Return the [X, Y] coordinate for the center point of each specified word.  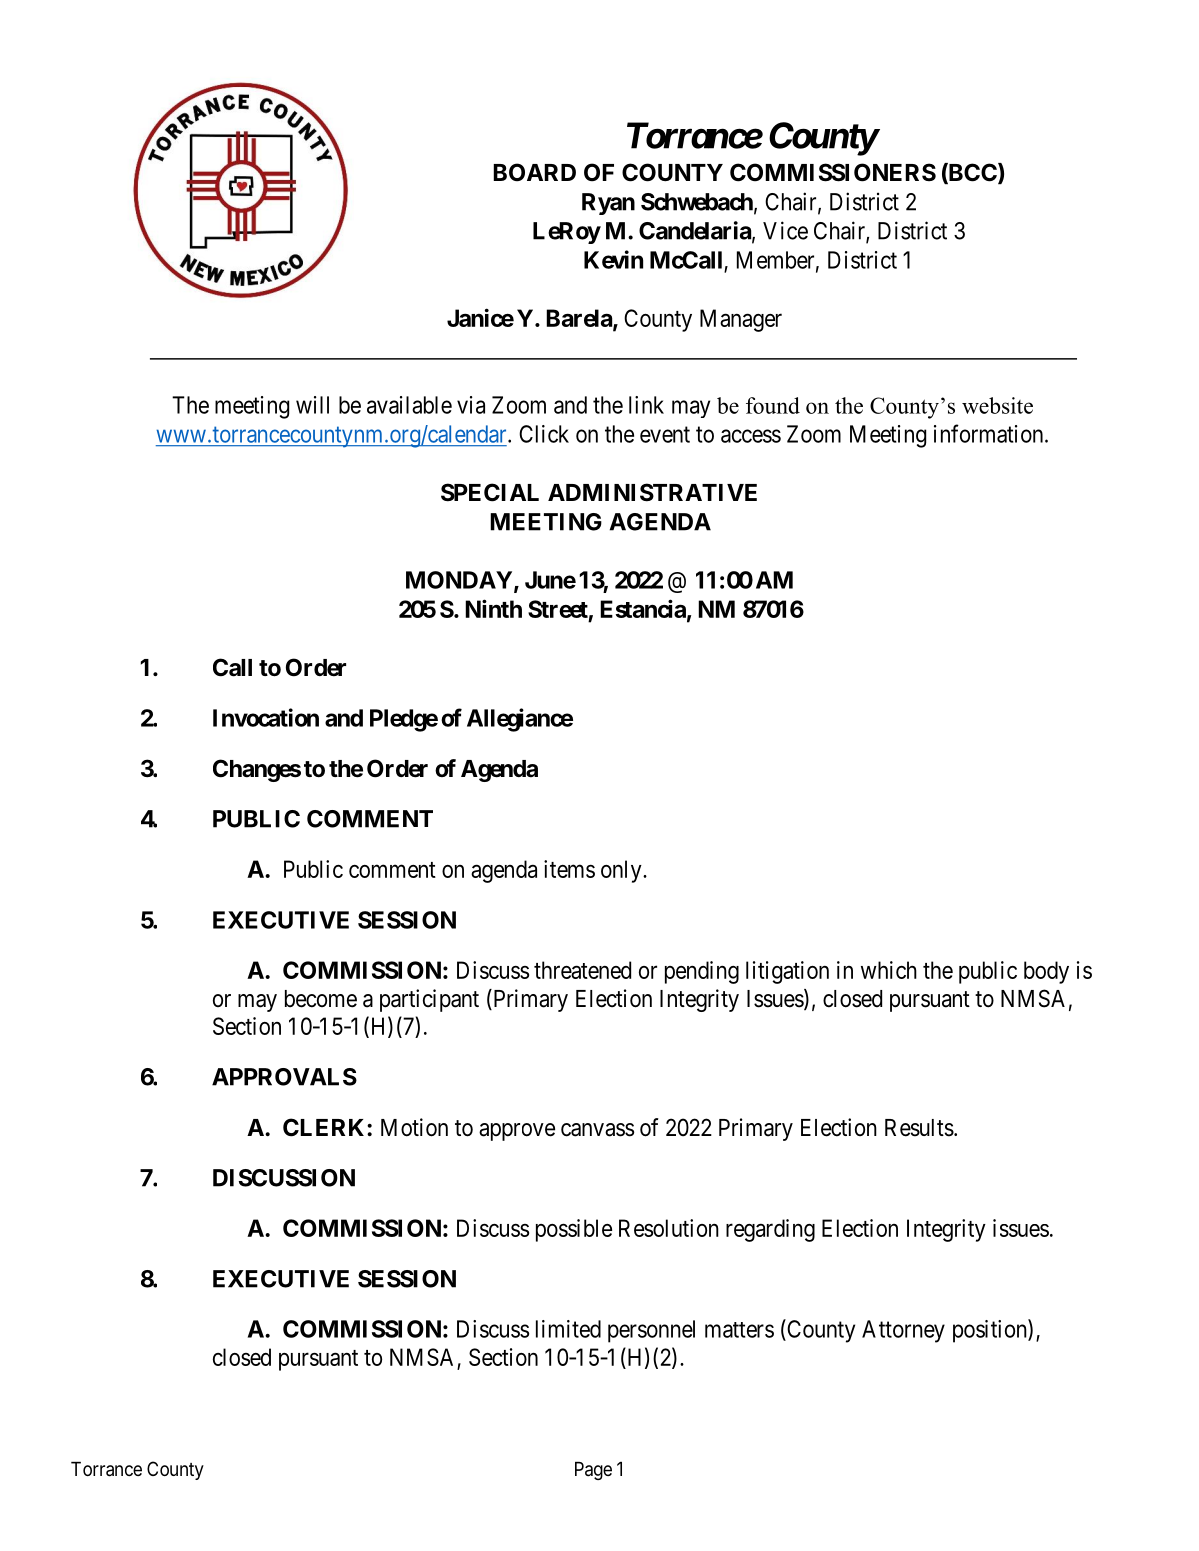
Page [593, 1471]
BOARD [534, 172]
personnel [651, 1331]
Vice [785, 230]
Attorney [903, 1331]
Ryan [608, 204]
